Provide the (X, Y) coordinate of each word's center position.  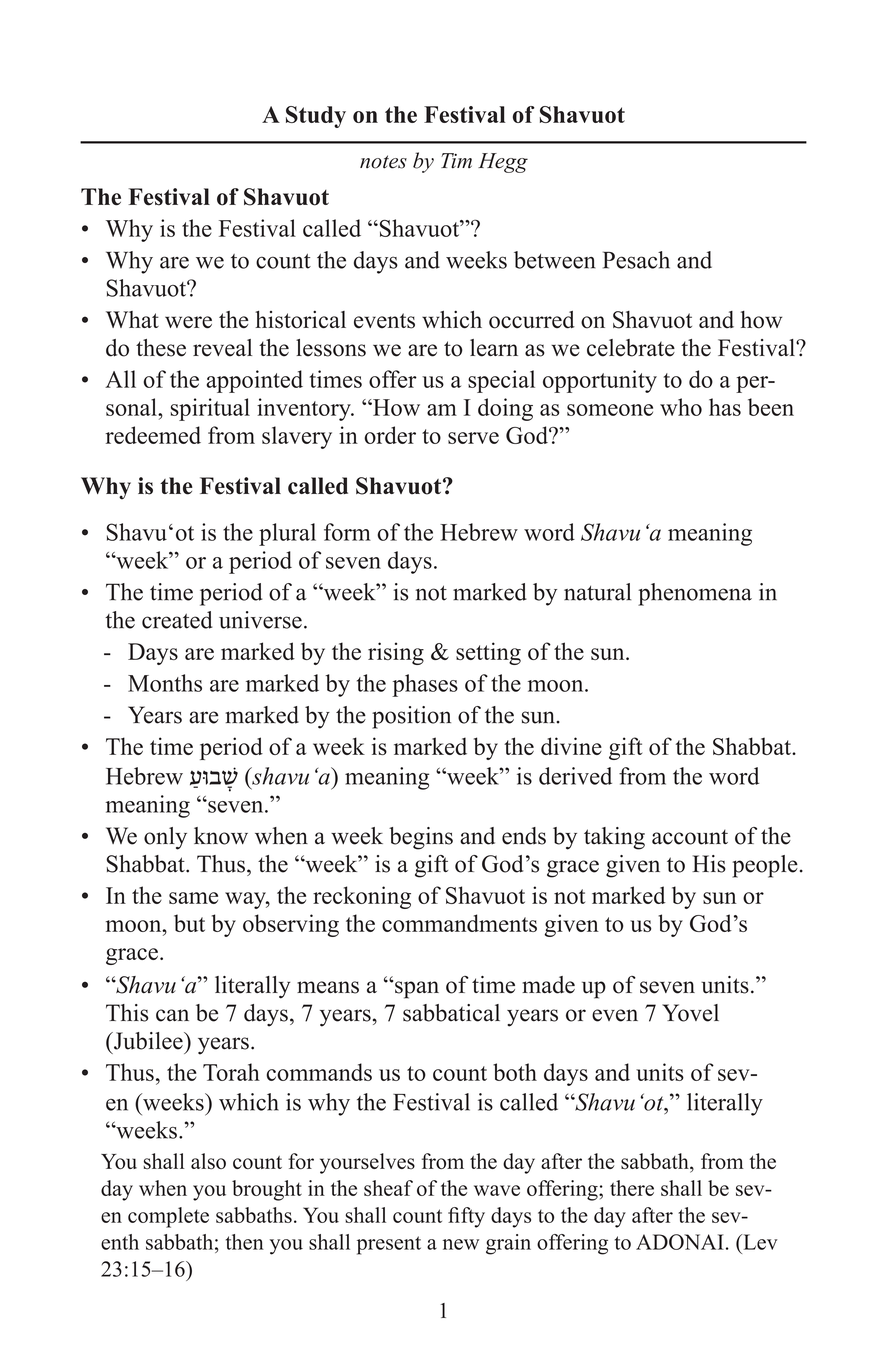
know (221, 836)
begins (421, 838)
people (765, 866)
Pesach (636, 260)
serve (473, 438)
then (245, 1242)
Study (316, 117)
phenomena (695, 594)
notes (383, 162)
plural (287, 534)
